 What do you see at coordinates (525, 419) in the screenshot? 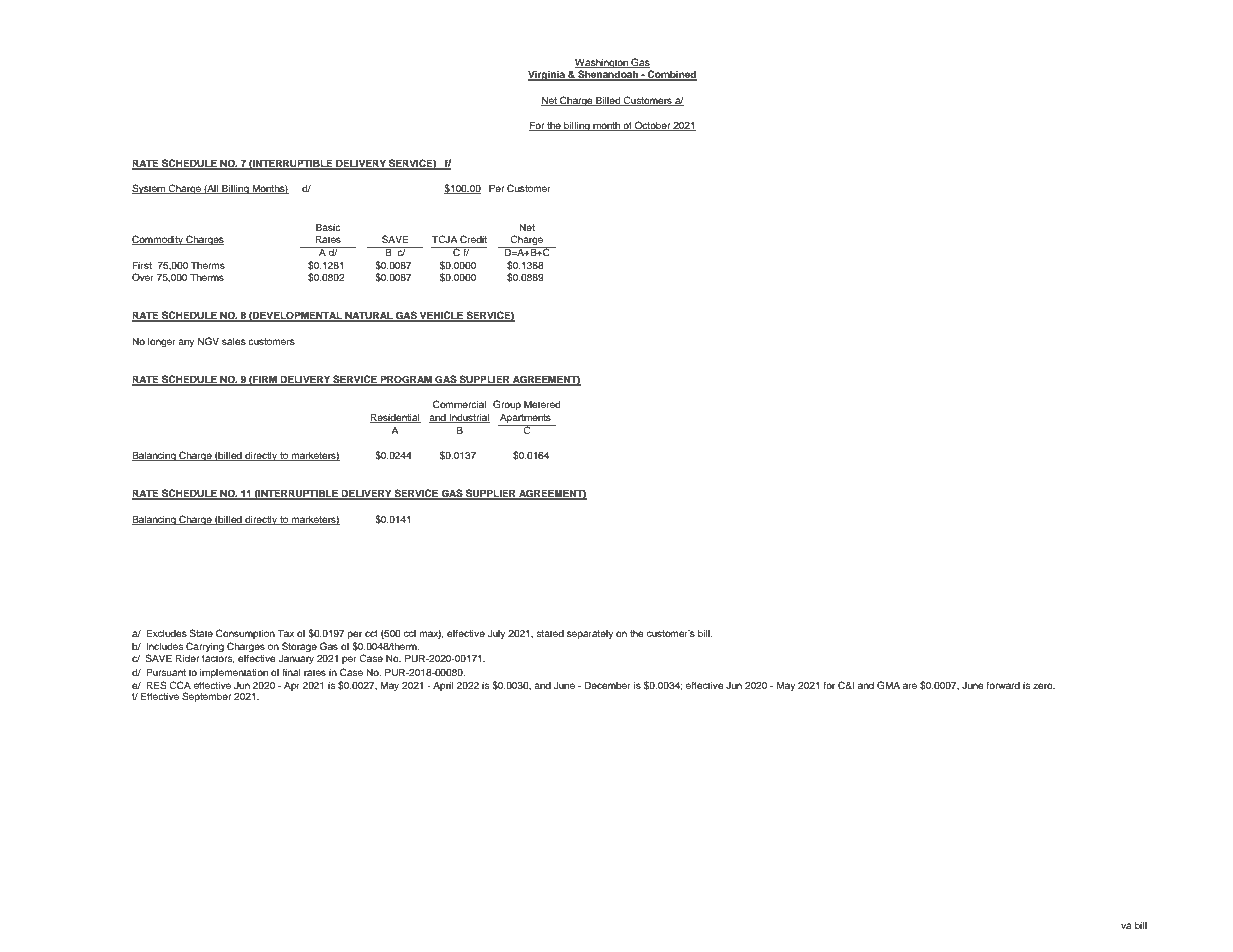
I see `Apartments` at bounding box center [525, 419].
